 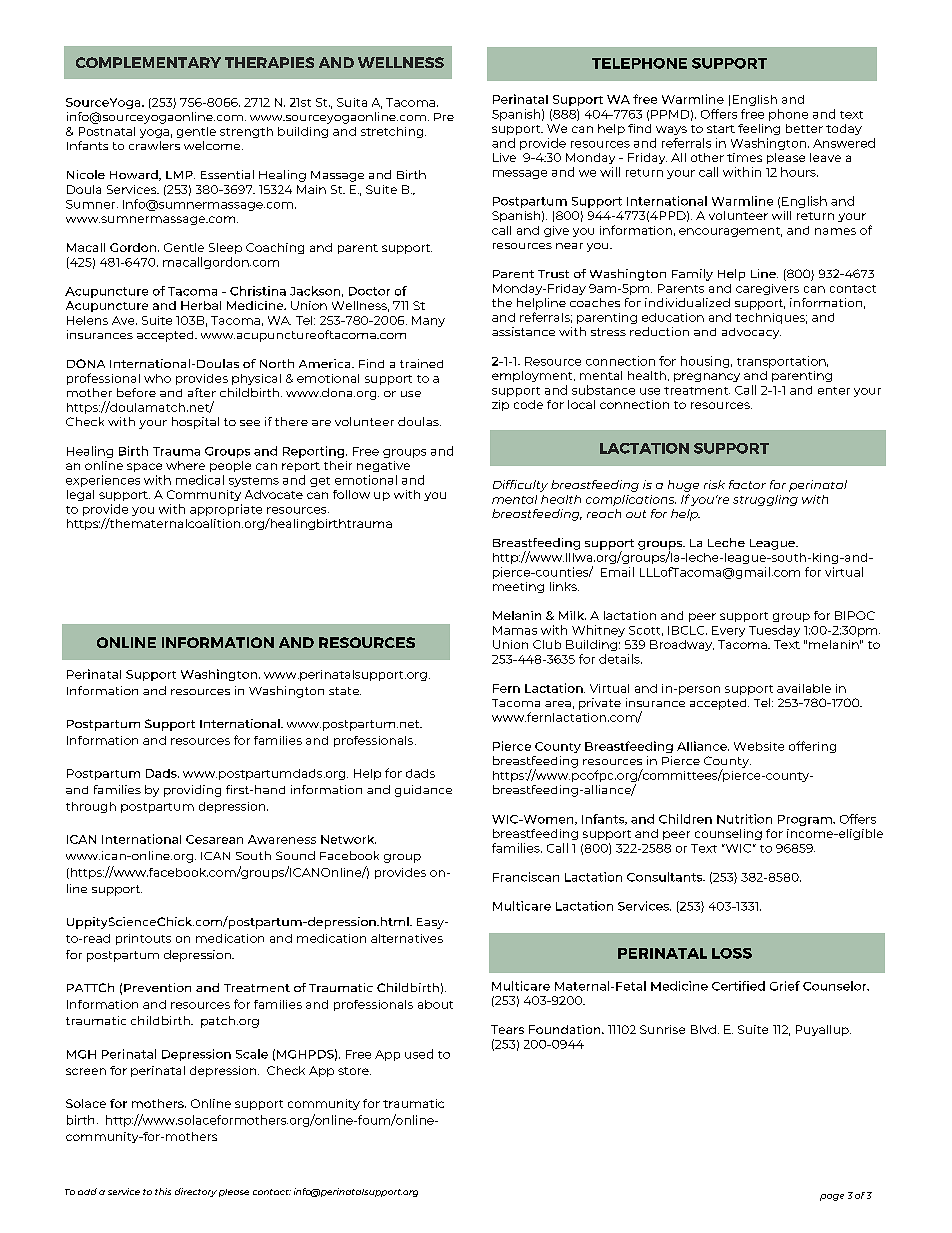 What do you see at coordinates (157, 378) in the image?
I see `who` at bounding box center [157, 378].
